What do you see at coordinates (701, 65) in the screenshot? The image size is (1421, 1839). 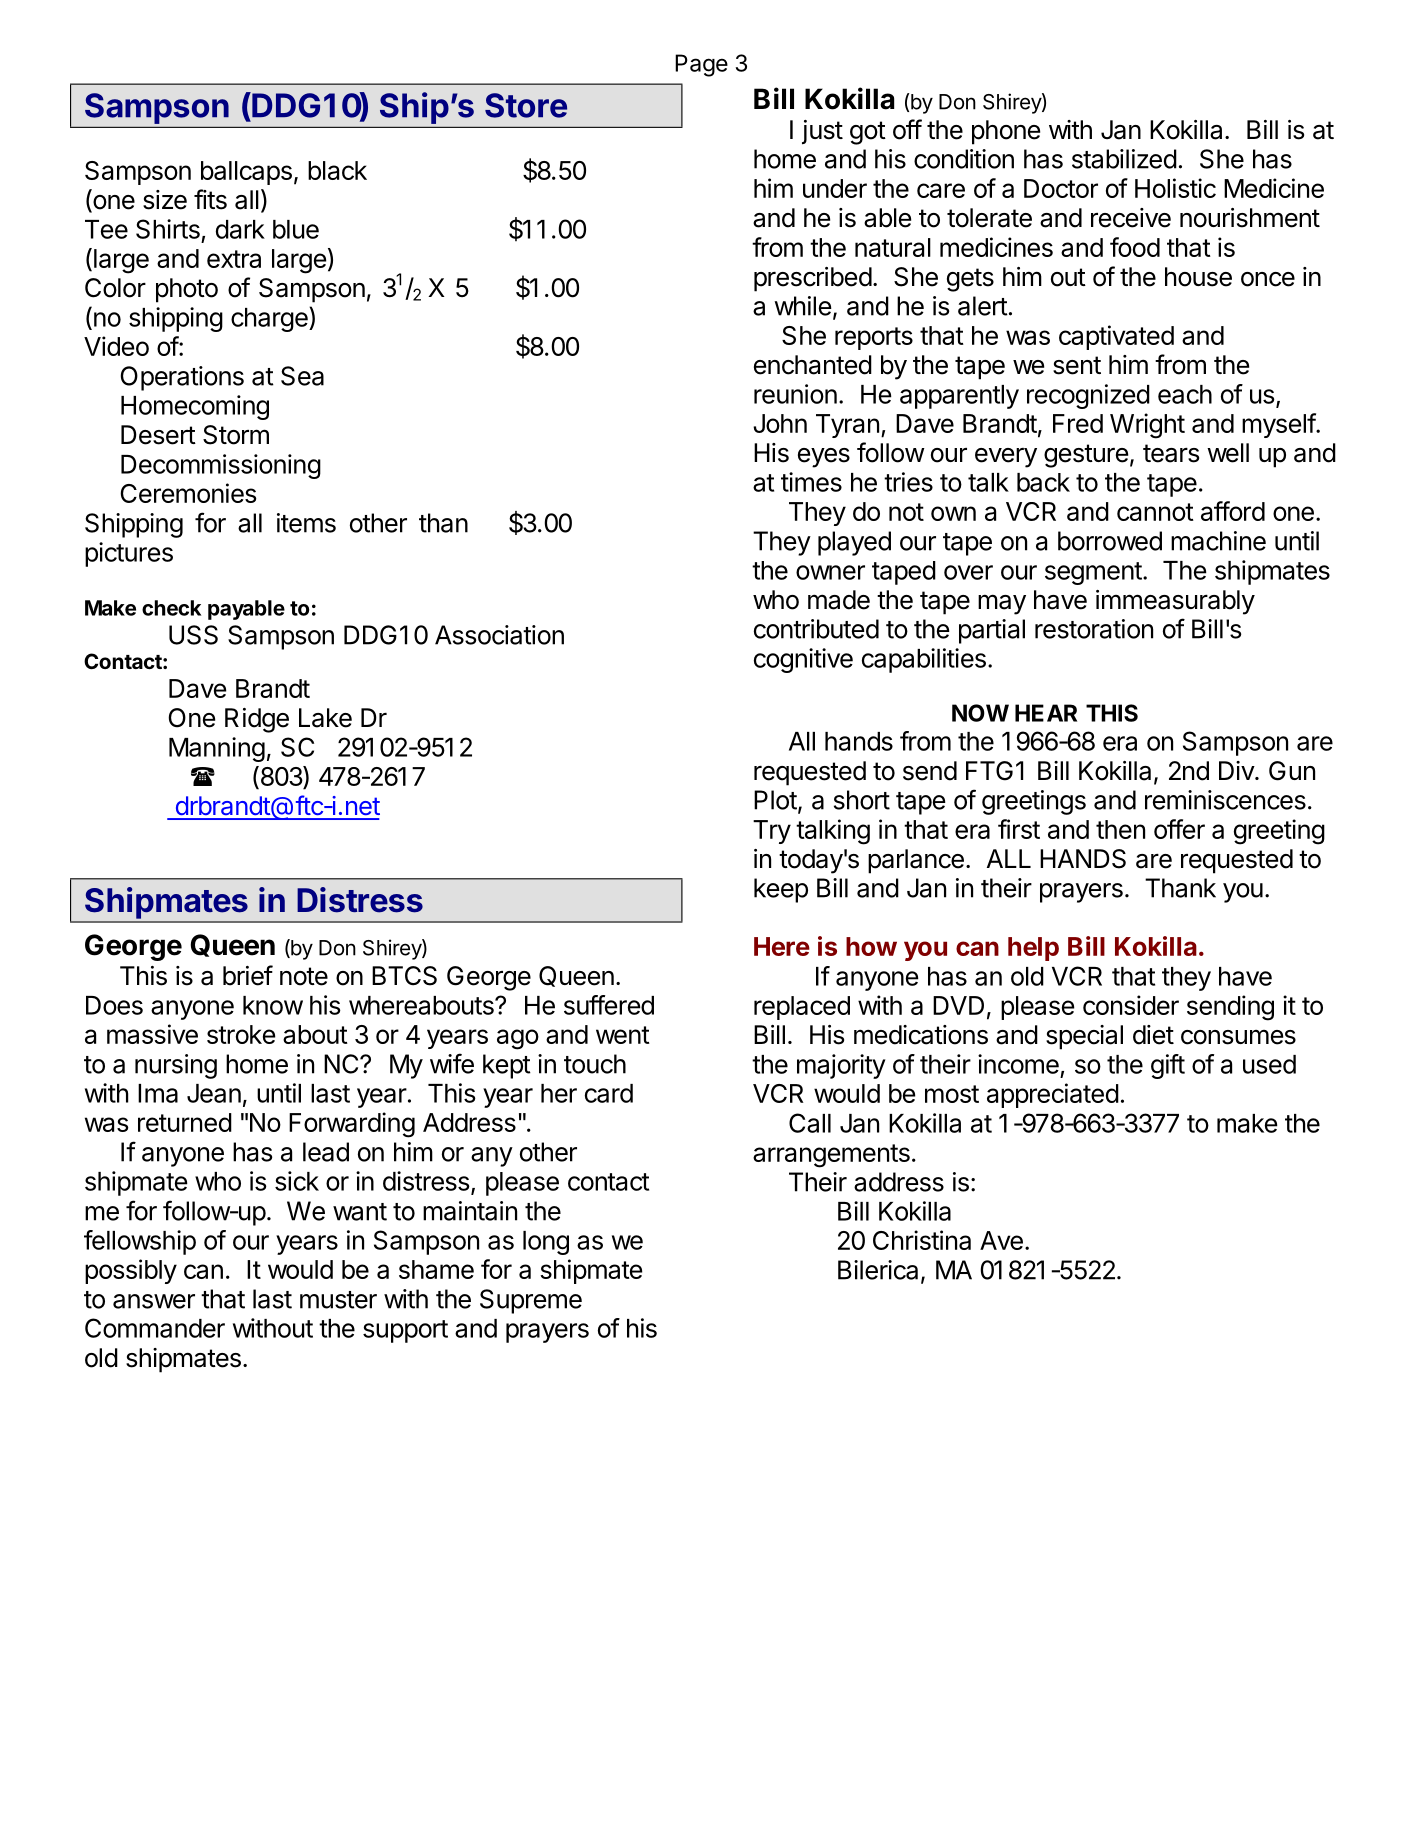 I see `Page` at bounding box center [701, 65].
